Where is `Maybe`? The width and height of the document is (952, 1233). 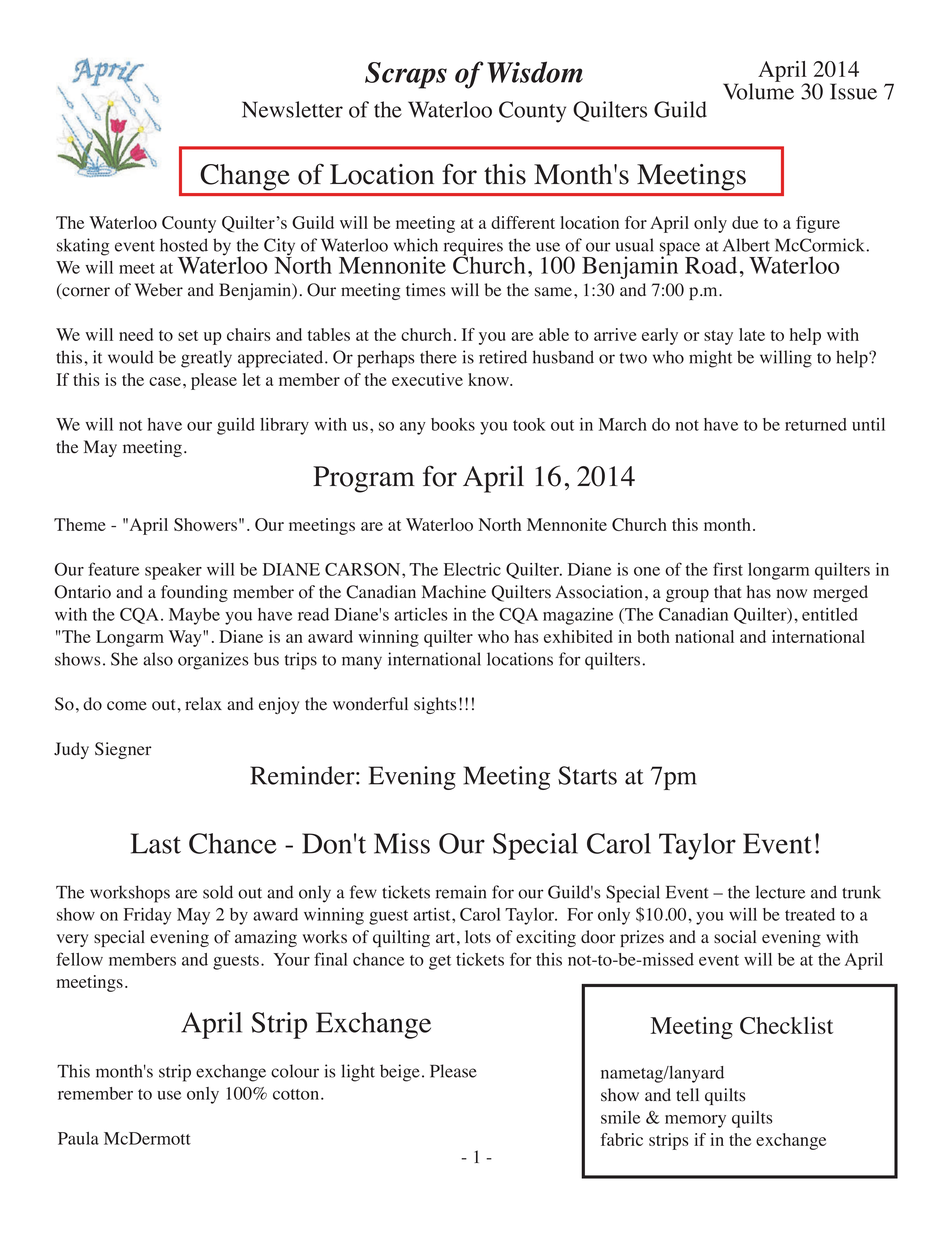
Maybe is located at coordinates (194, 616).
